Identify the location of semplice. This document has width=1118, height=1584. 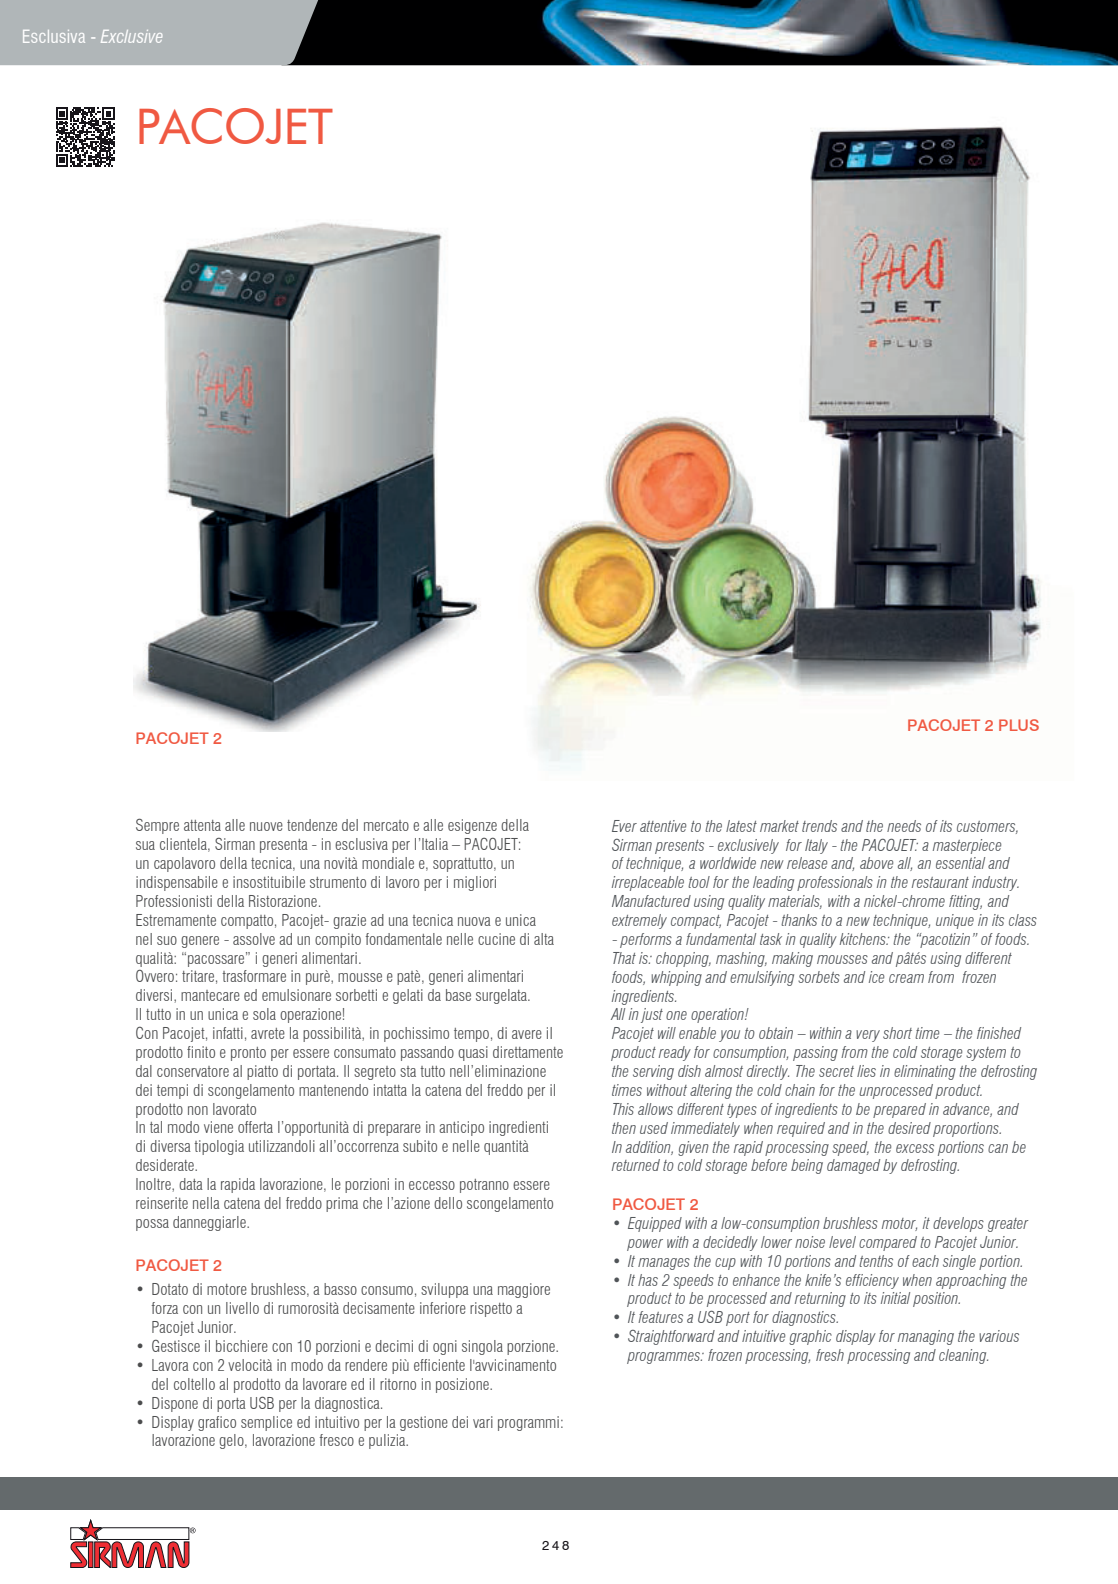
(266, 1423).
